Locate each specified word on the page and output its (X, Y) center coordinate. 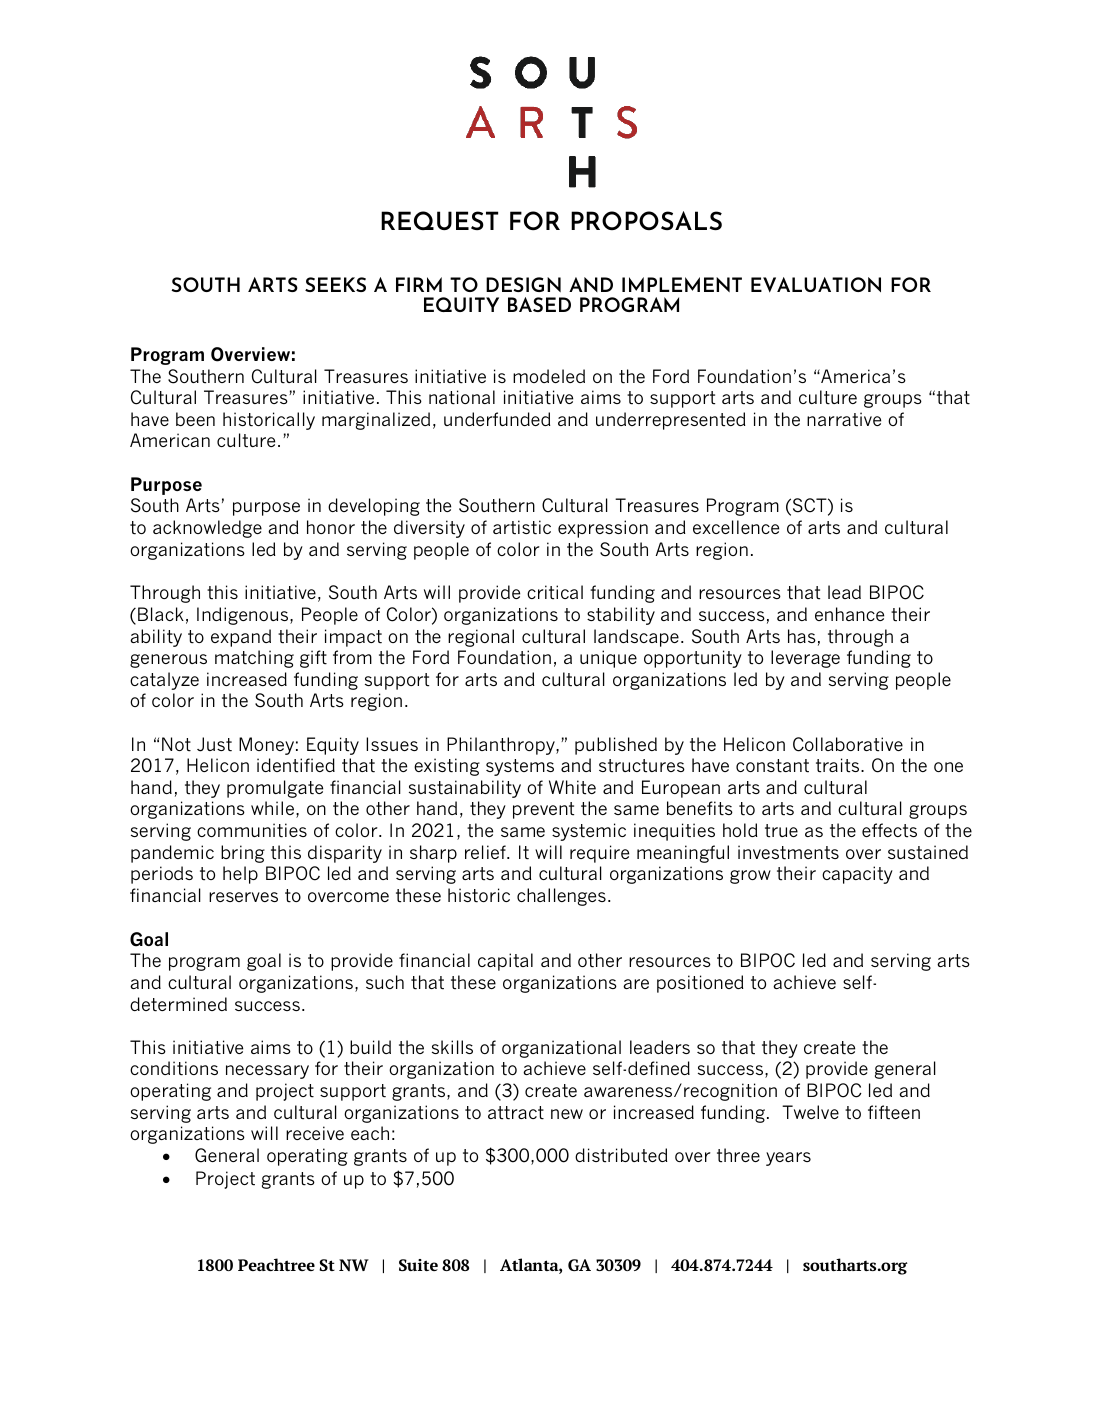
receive (315, 1133)
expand (241, 638)
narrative (844, 419)
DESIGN (523, 284)
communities (252, 830)
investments (788, 852)
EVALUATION (816, 285)
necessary (267, 1072)
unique (608, 659)
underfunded (497, 419)
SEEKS (335, 284)
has (802, 636)
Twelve (810, 1112)
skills (452, 1047)
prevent (543, 810)
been (195, 419)
